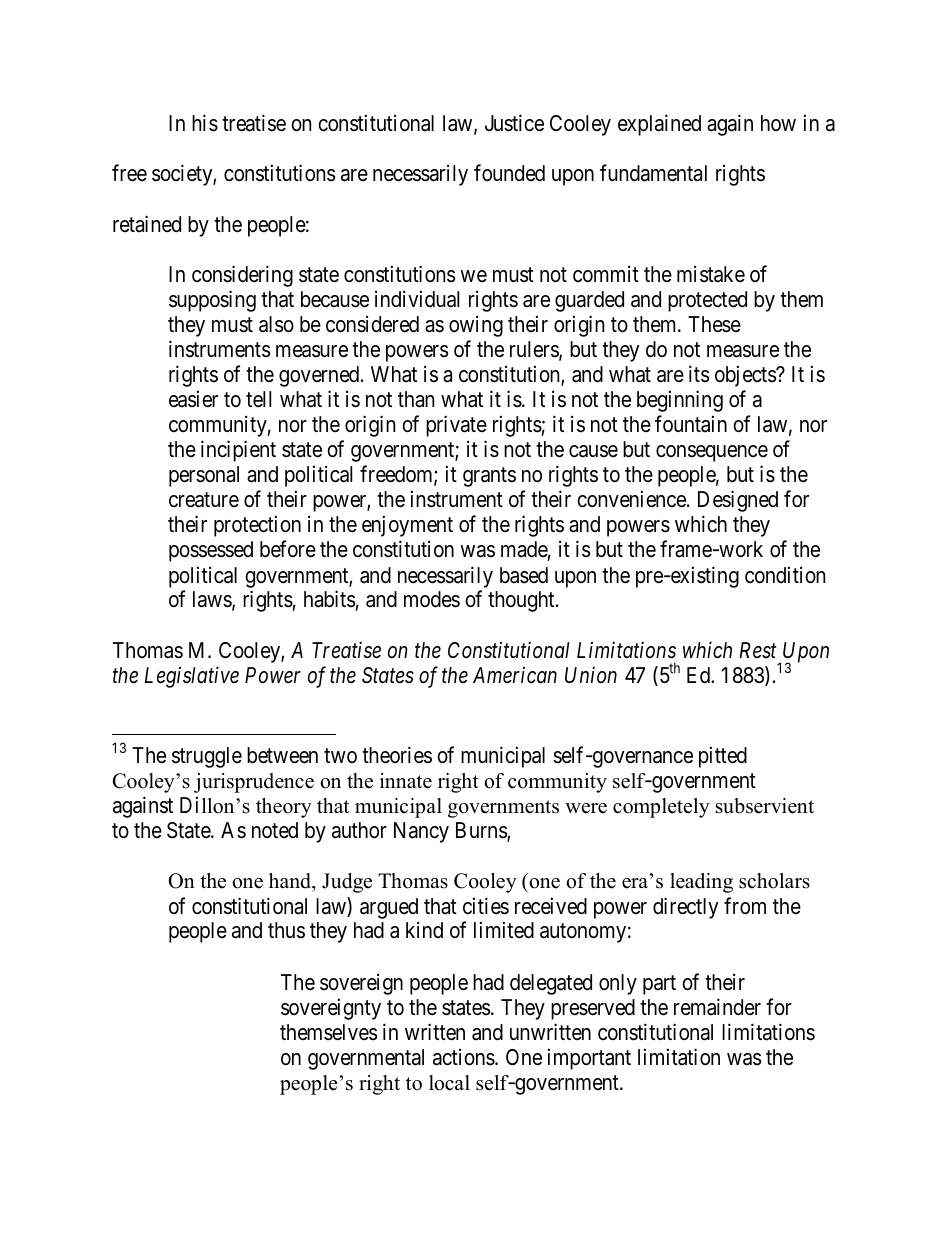 The image size is (952, 1233). Describe the element at coordinates (717, 1007) in the screenshot. I see `remainder` at that location.
